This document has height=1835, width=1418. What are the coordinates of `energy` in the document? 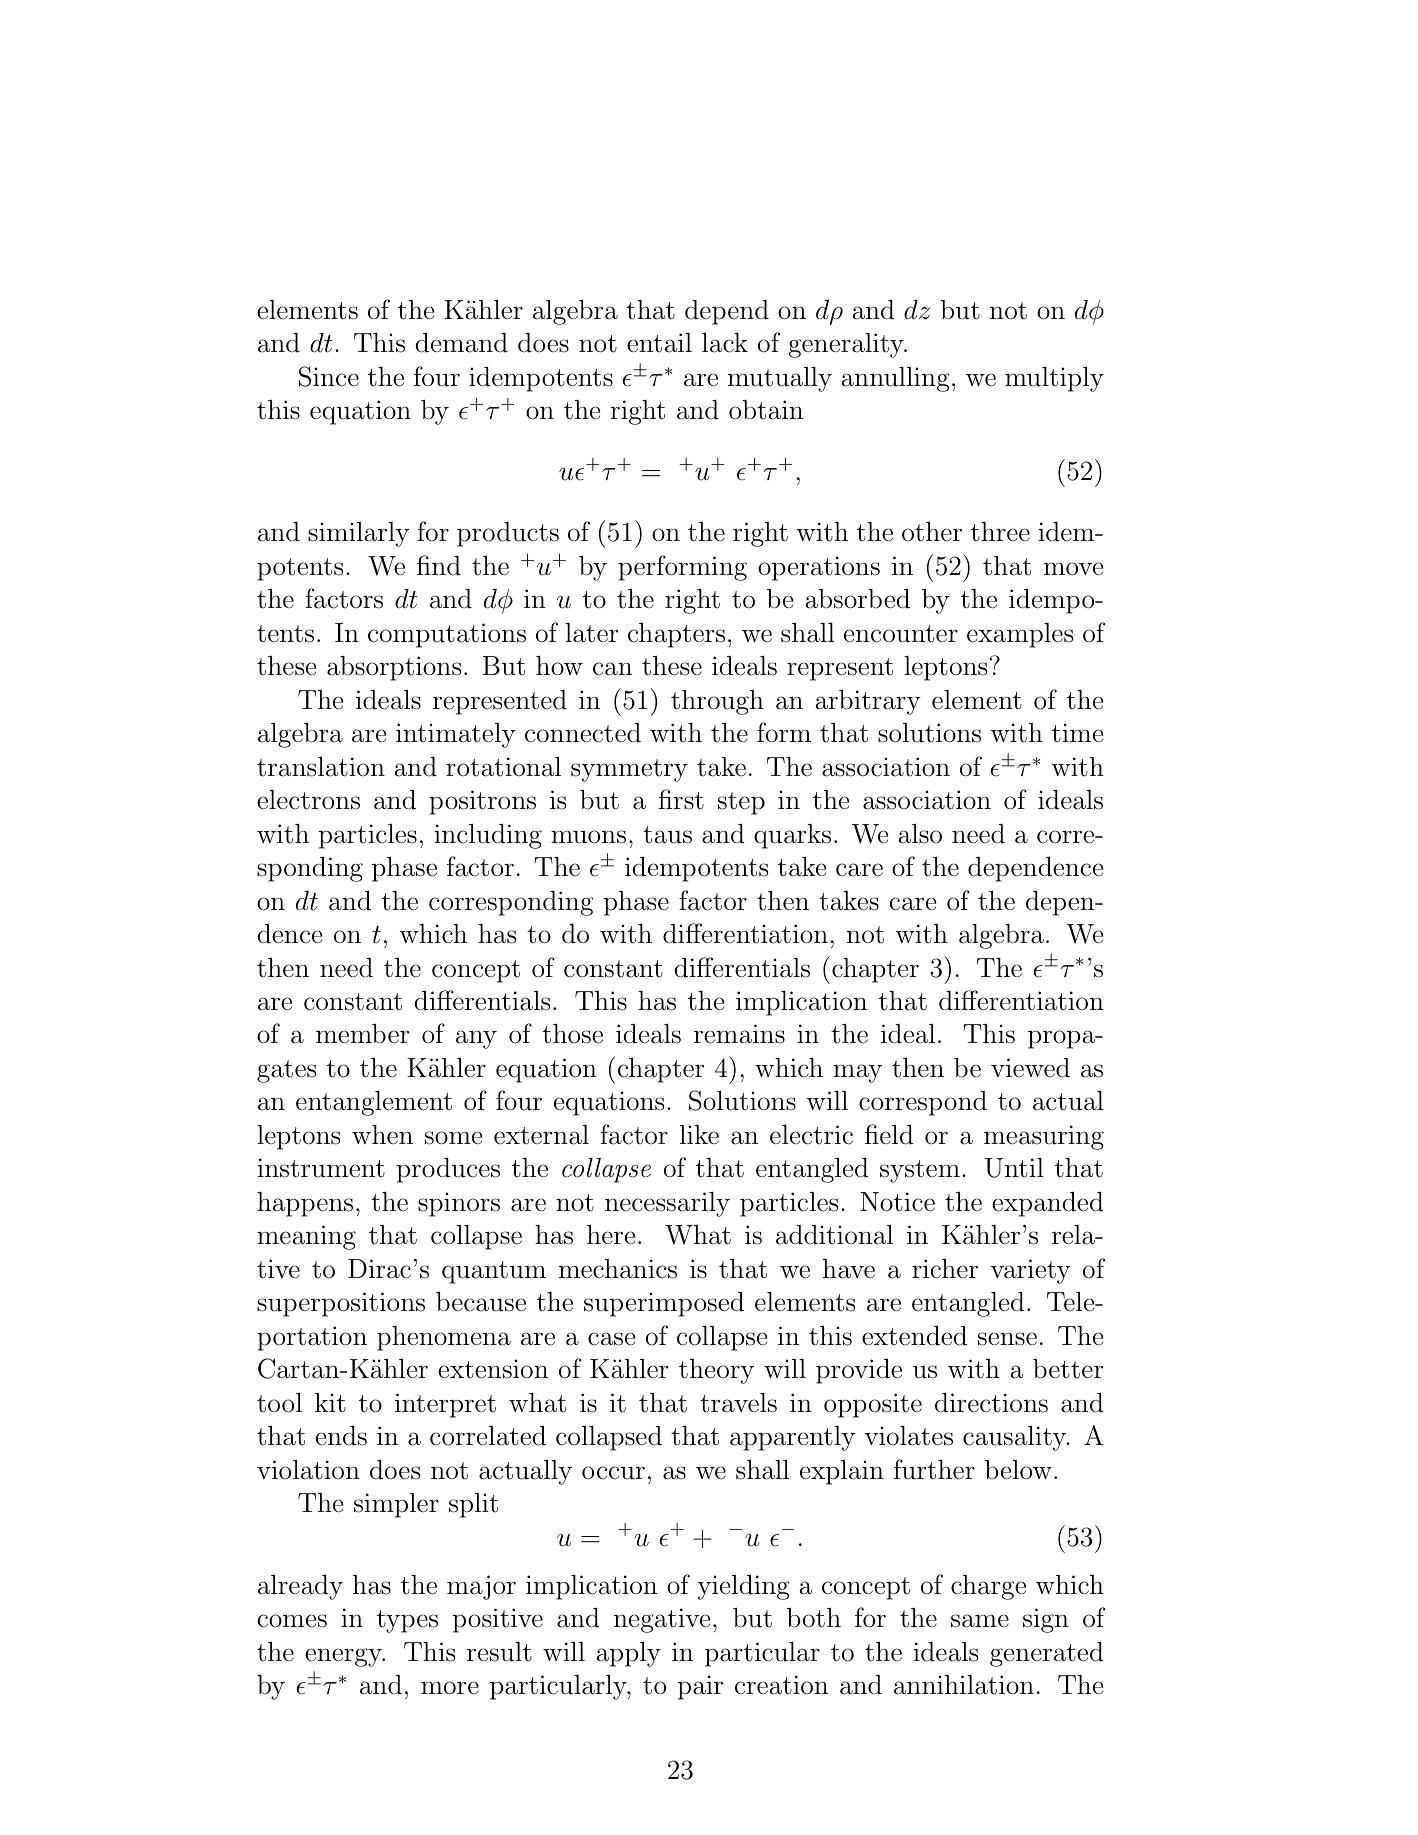 It's located at (344, 1657).
